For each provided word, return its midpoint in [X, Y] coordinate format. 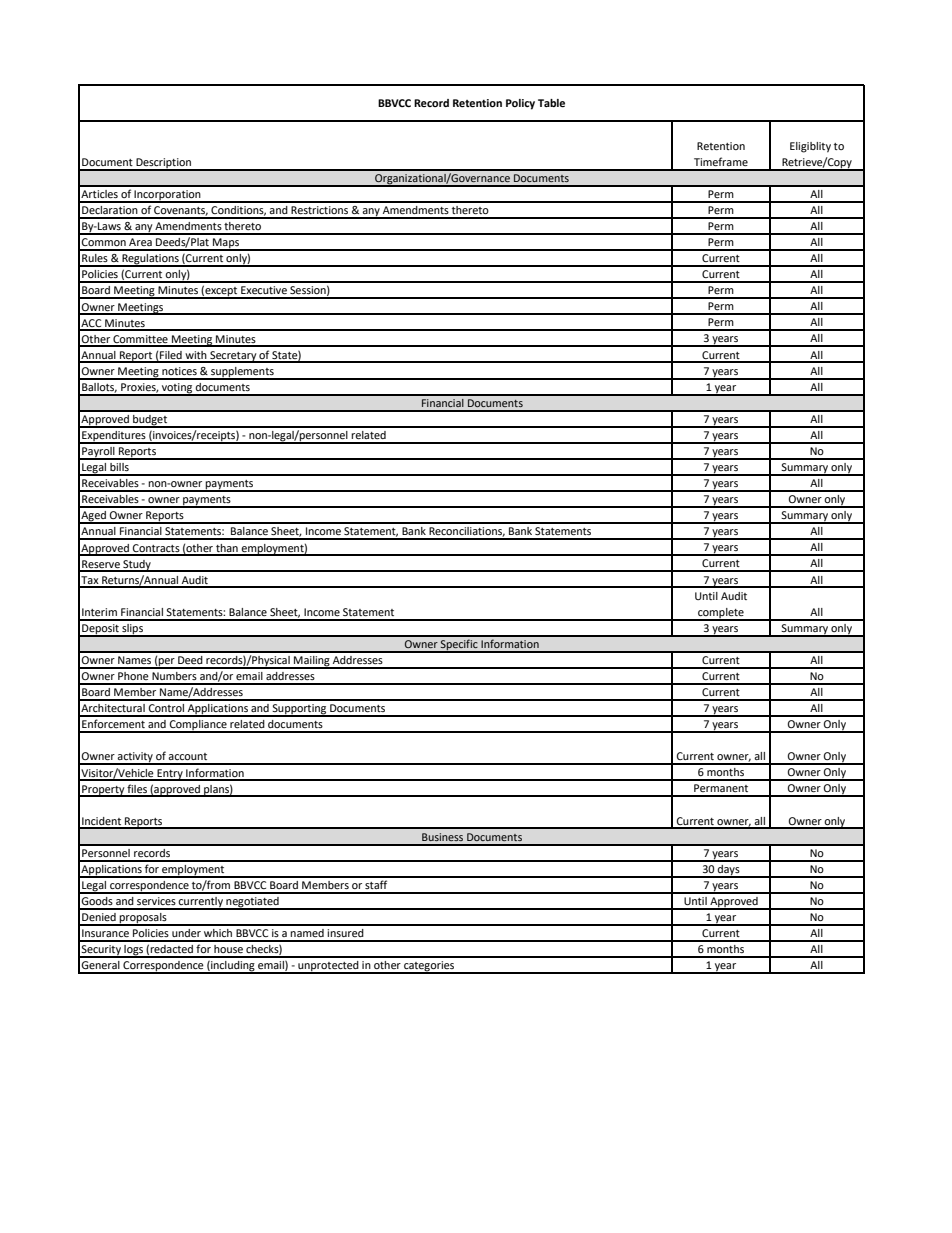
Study [137, 566]
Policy [520, 104]
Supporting [299, 710]
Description [163, 164]
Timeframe [721, 161]
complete [721, 614]
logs [134, 951]
